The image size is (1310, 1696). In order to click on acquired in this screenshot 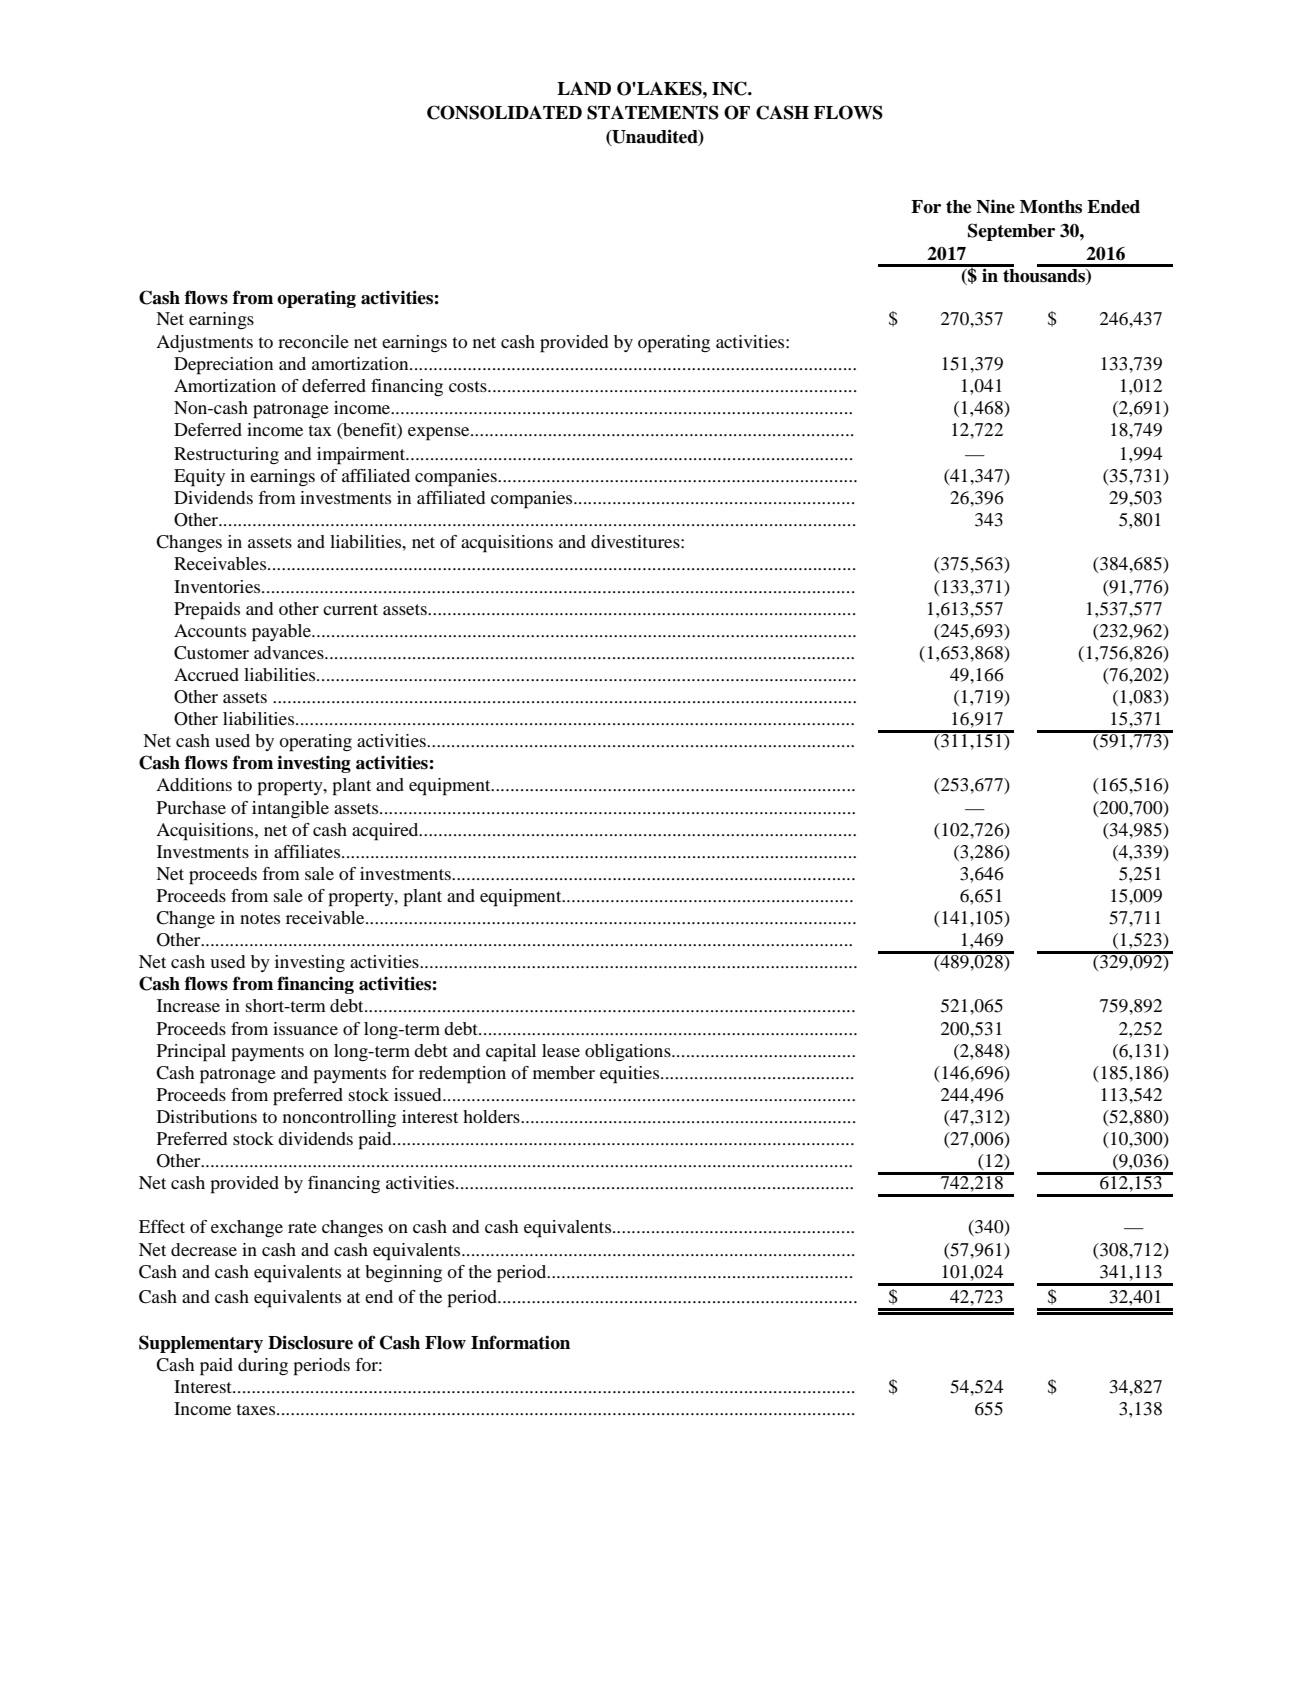, I will do `click(386, 832)`.
